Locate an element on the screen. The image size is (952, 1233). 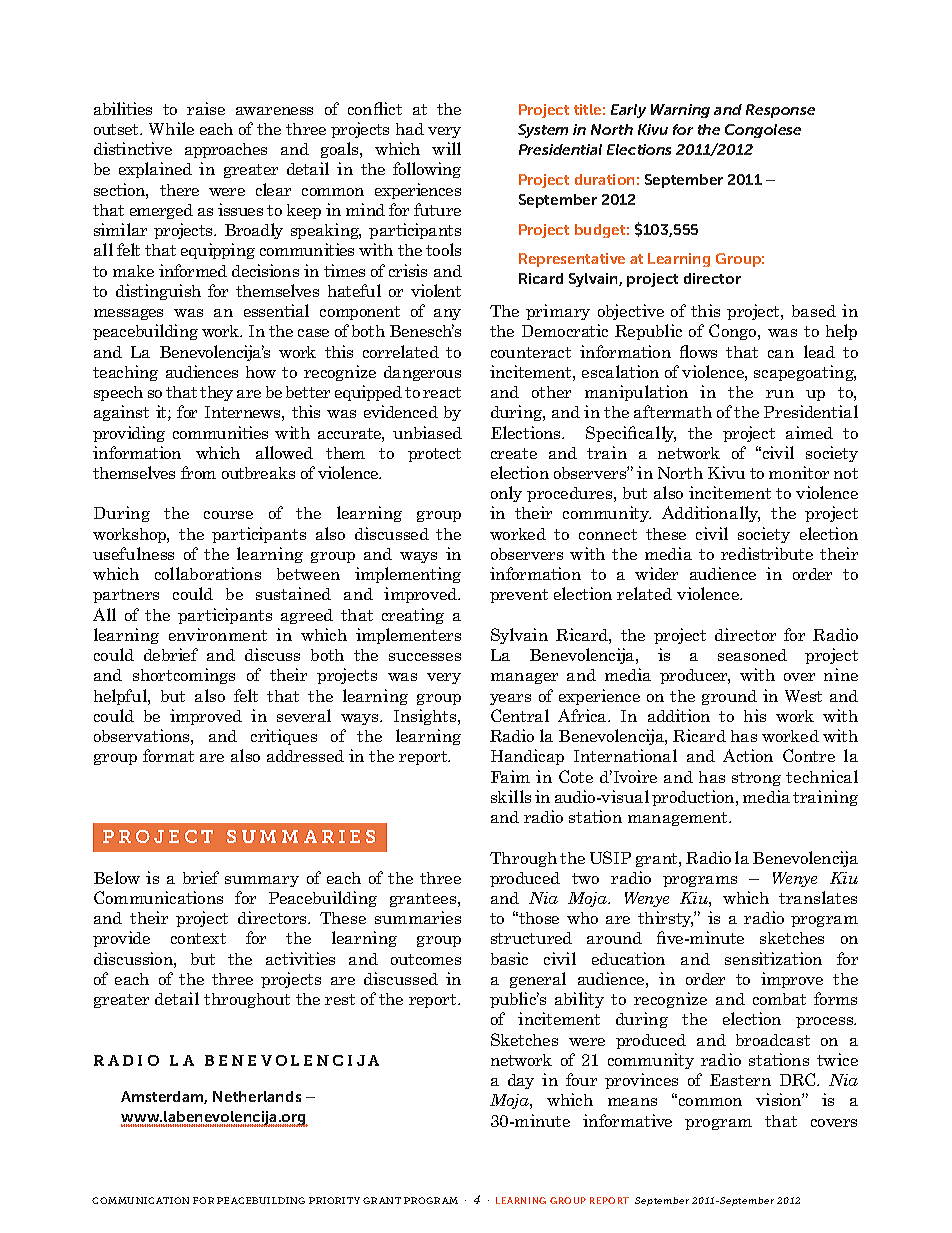
react is located at coordinates (442, 392).
